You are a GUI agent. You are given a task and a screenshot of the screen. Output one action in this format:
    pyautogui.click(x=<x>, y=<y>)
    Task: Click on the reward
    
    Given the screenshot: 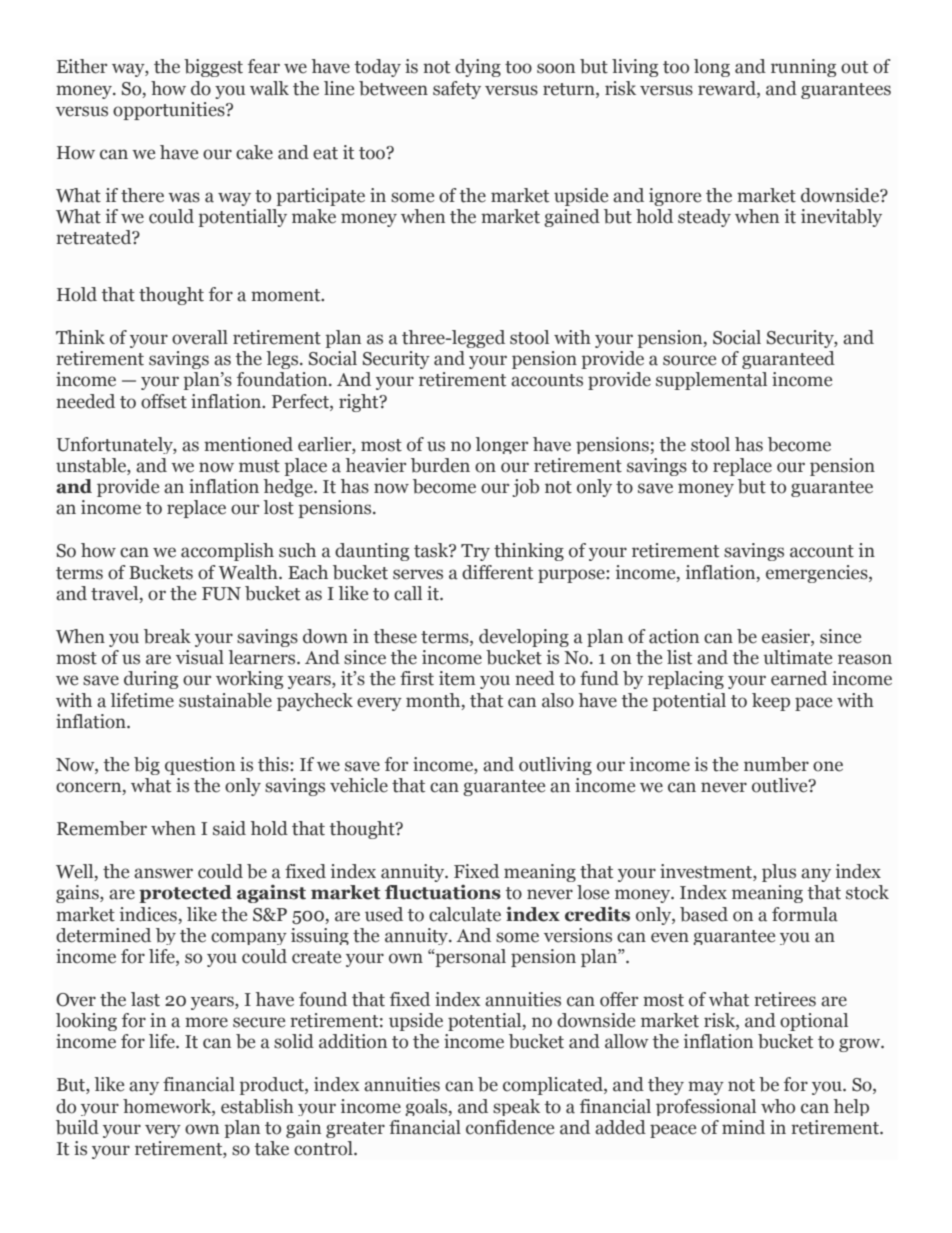 What is the action you would take?
    pyautogui.click(x=728, y=88)
